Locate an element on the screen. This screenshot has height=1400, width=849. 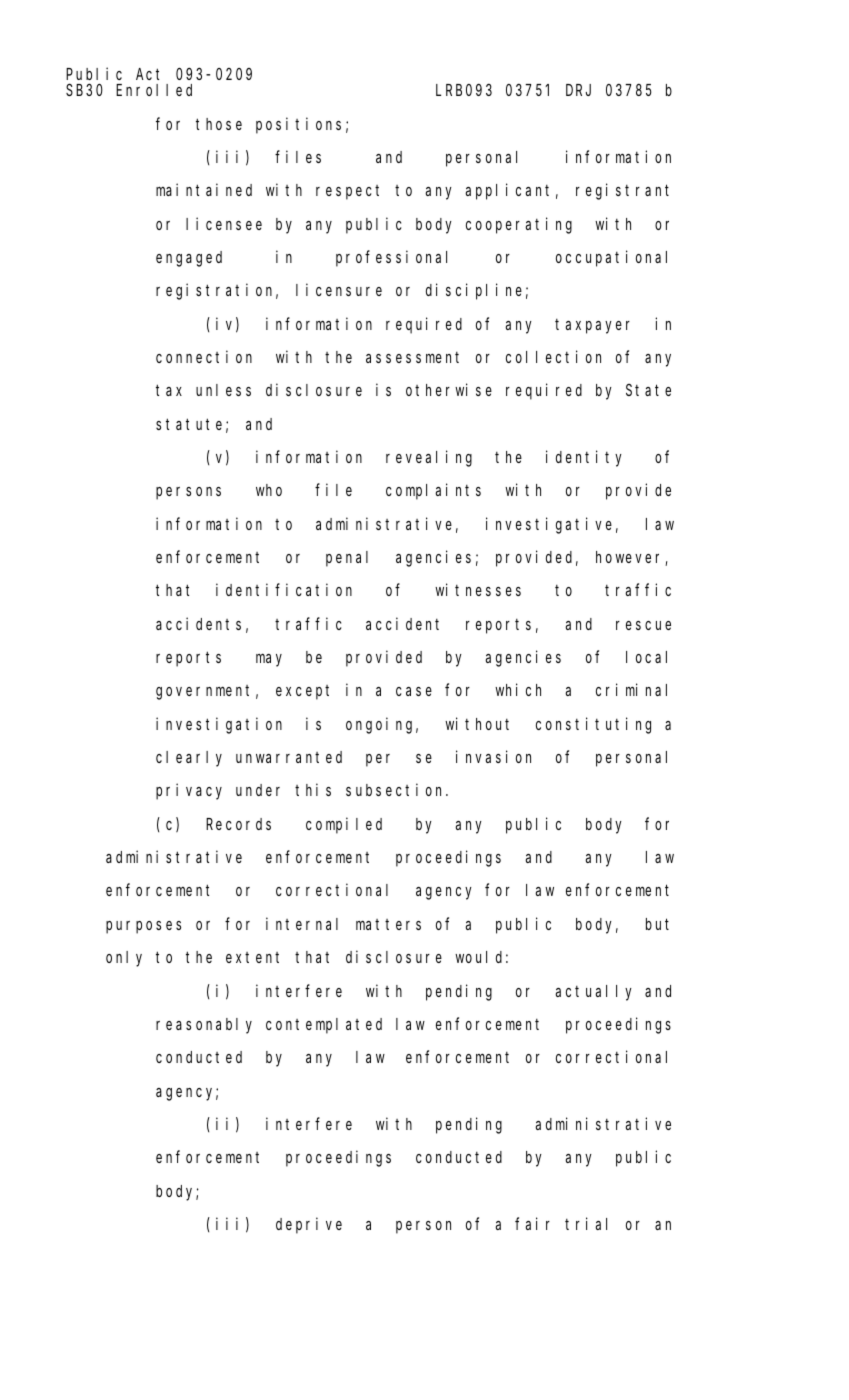
unless is located at coordinates (223, 390).
